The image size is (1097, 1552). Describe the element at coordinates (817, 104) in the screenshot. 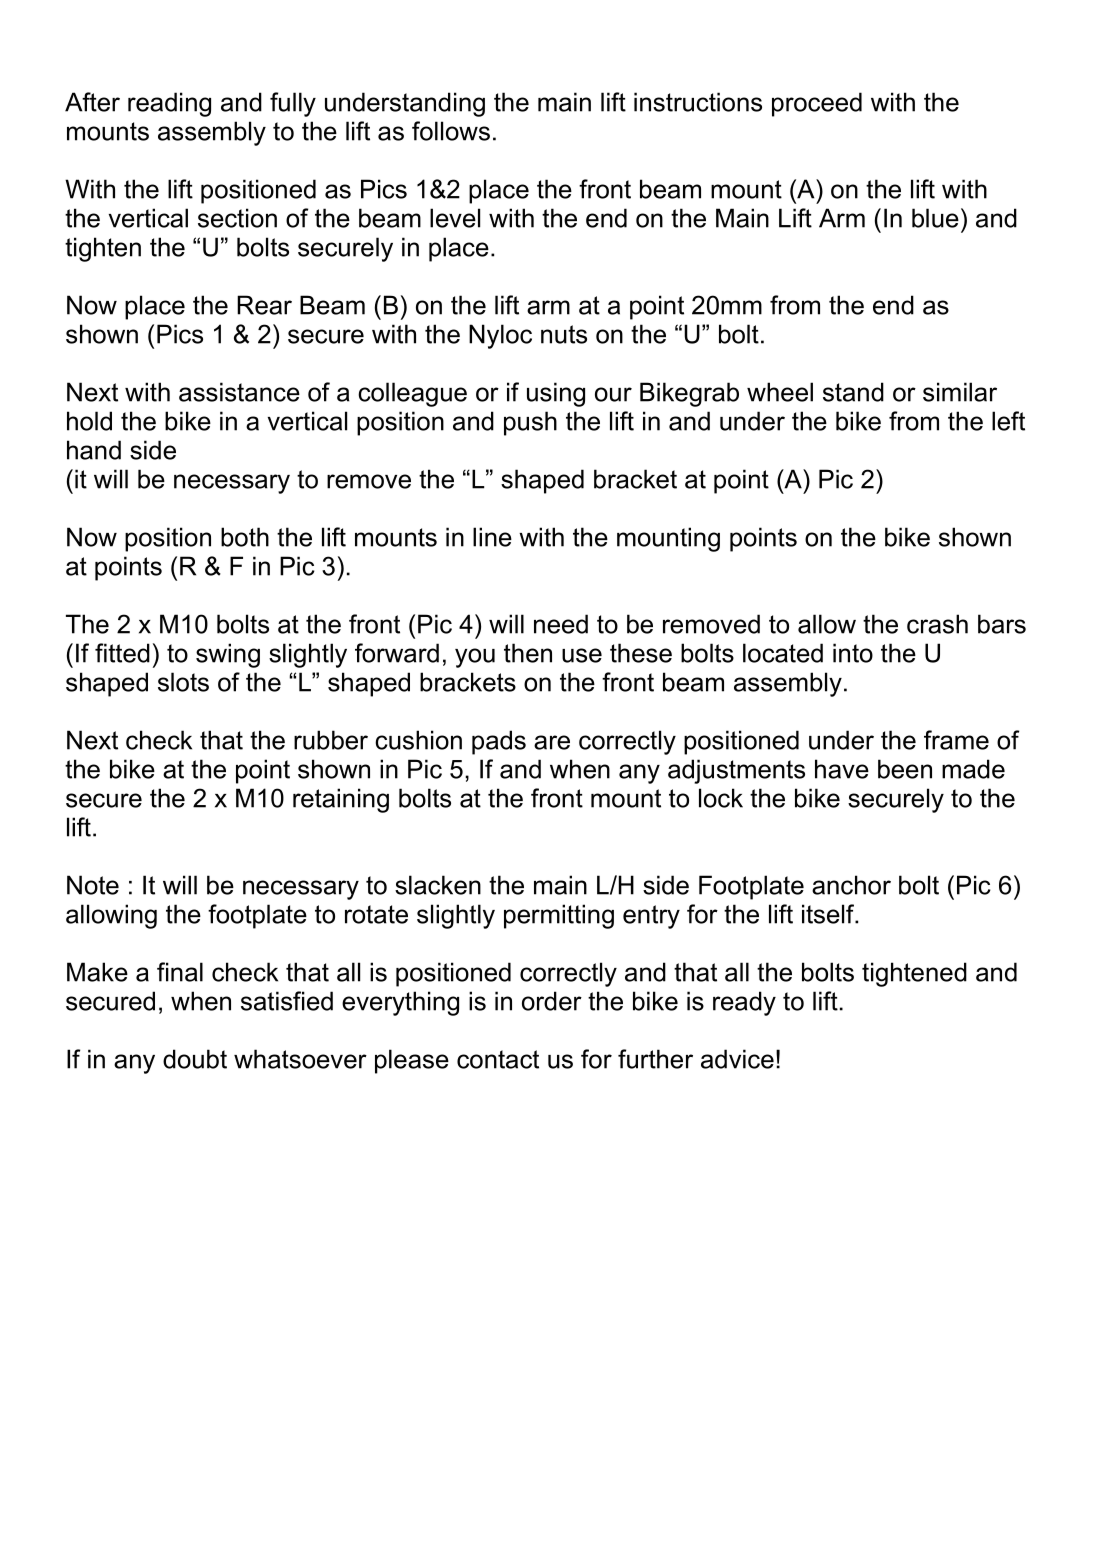

I see `proceed` at that location.
